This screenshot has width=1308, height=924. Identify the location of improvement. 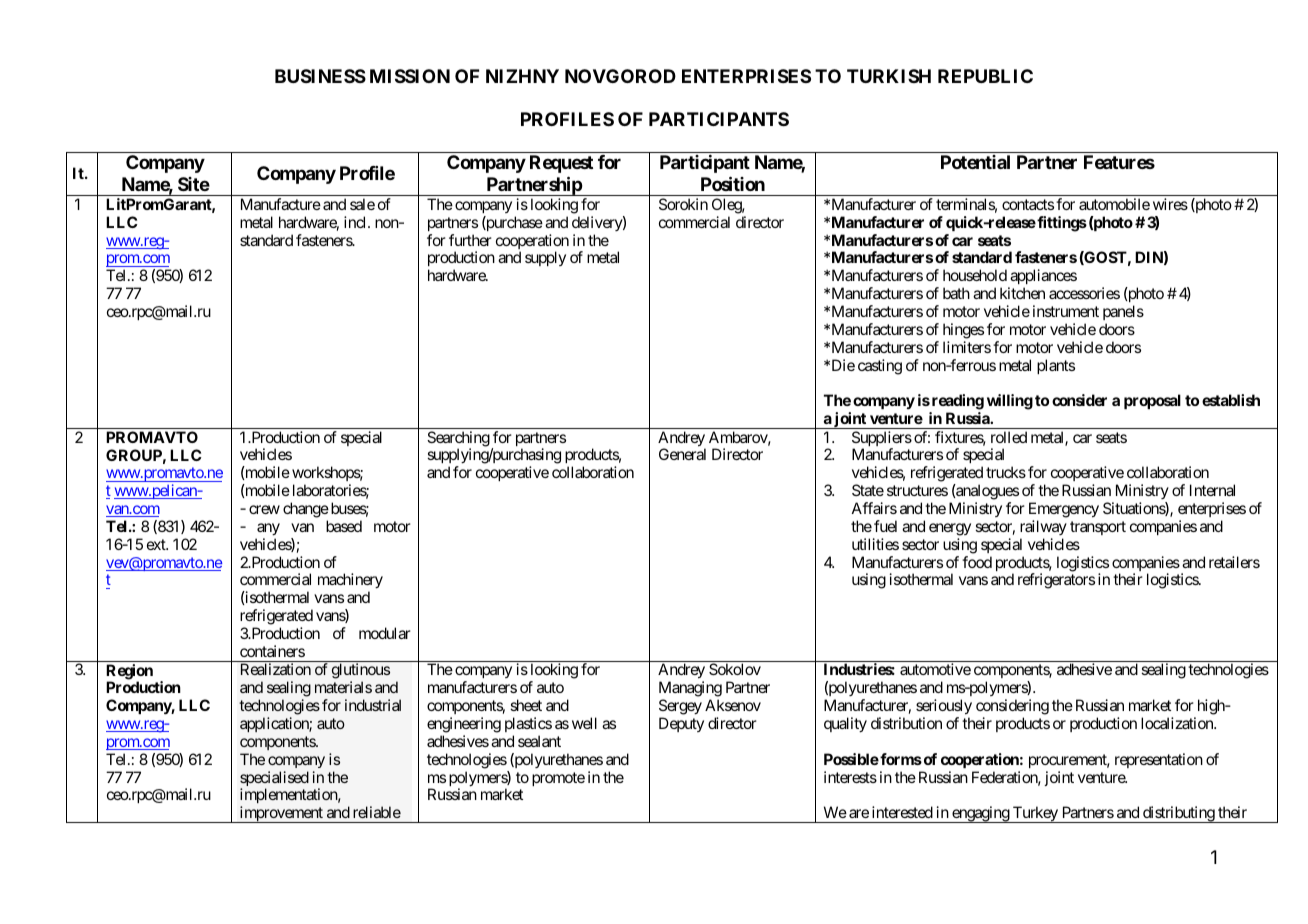
(281, 814).
